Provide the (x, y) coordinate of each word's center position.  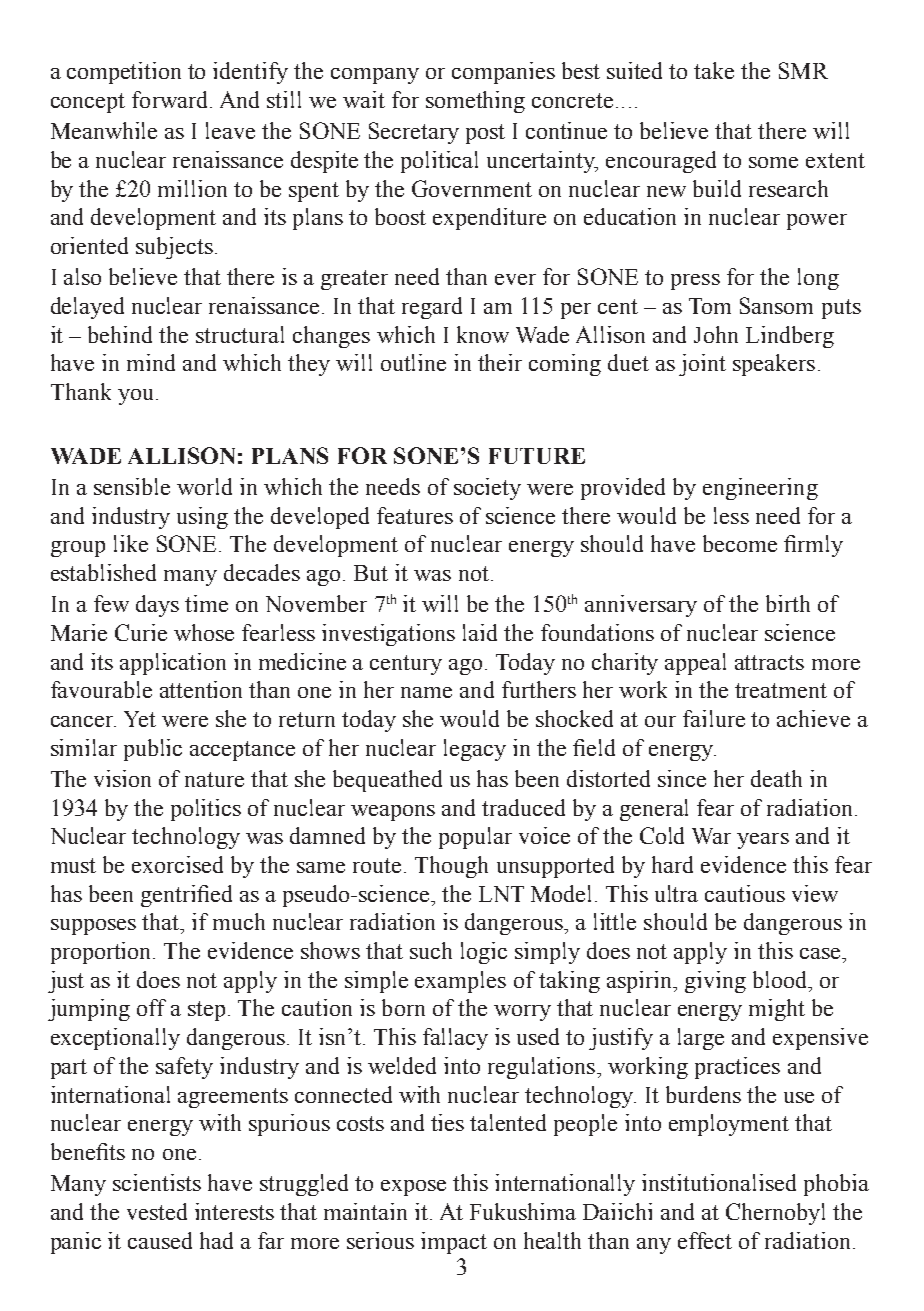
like (131, 543)
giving (715, 982)
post (485, 134)
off (151, 1007)
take (714, 70)
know (483, 334)
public (153, 750)
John (716, 334)
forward (171, 99)
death (776, 778)
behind (120, 334)
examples (460, 982)
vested (157, 1211)
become (740, 543)
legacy (475, 750)
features (415, 515)
